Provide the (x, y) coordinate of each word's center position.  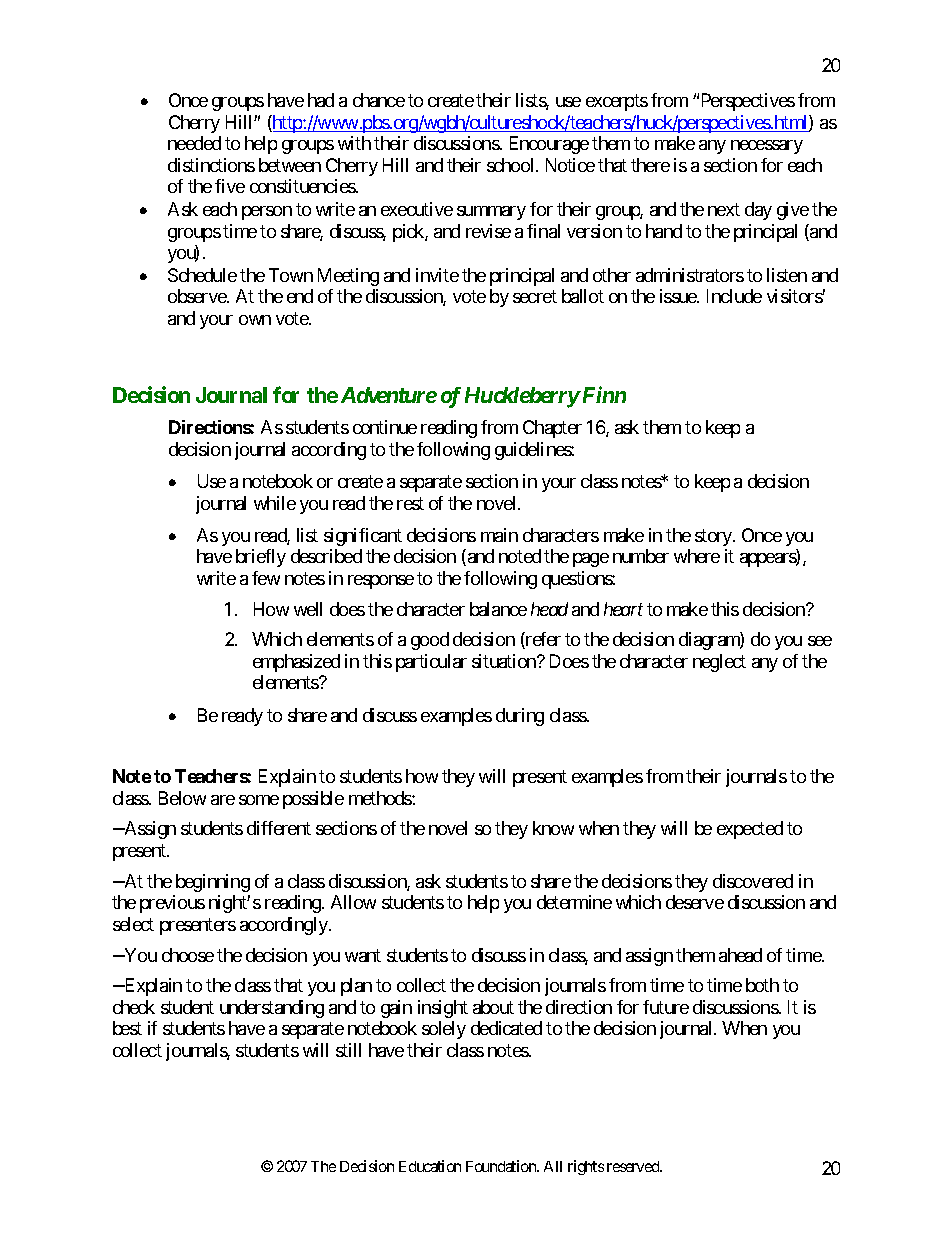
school (512, 165)
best (127, 1028)
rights (586, 1167)
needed (194, 143)
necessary (767, 147)
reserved (634, 1166)
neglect (719, 663)
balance (498, 609)
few (266, 578)
